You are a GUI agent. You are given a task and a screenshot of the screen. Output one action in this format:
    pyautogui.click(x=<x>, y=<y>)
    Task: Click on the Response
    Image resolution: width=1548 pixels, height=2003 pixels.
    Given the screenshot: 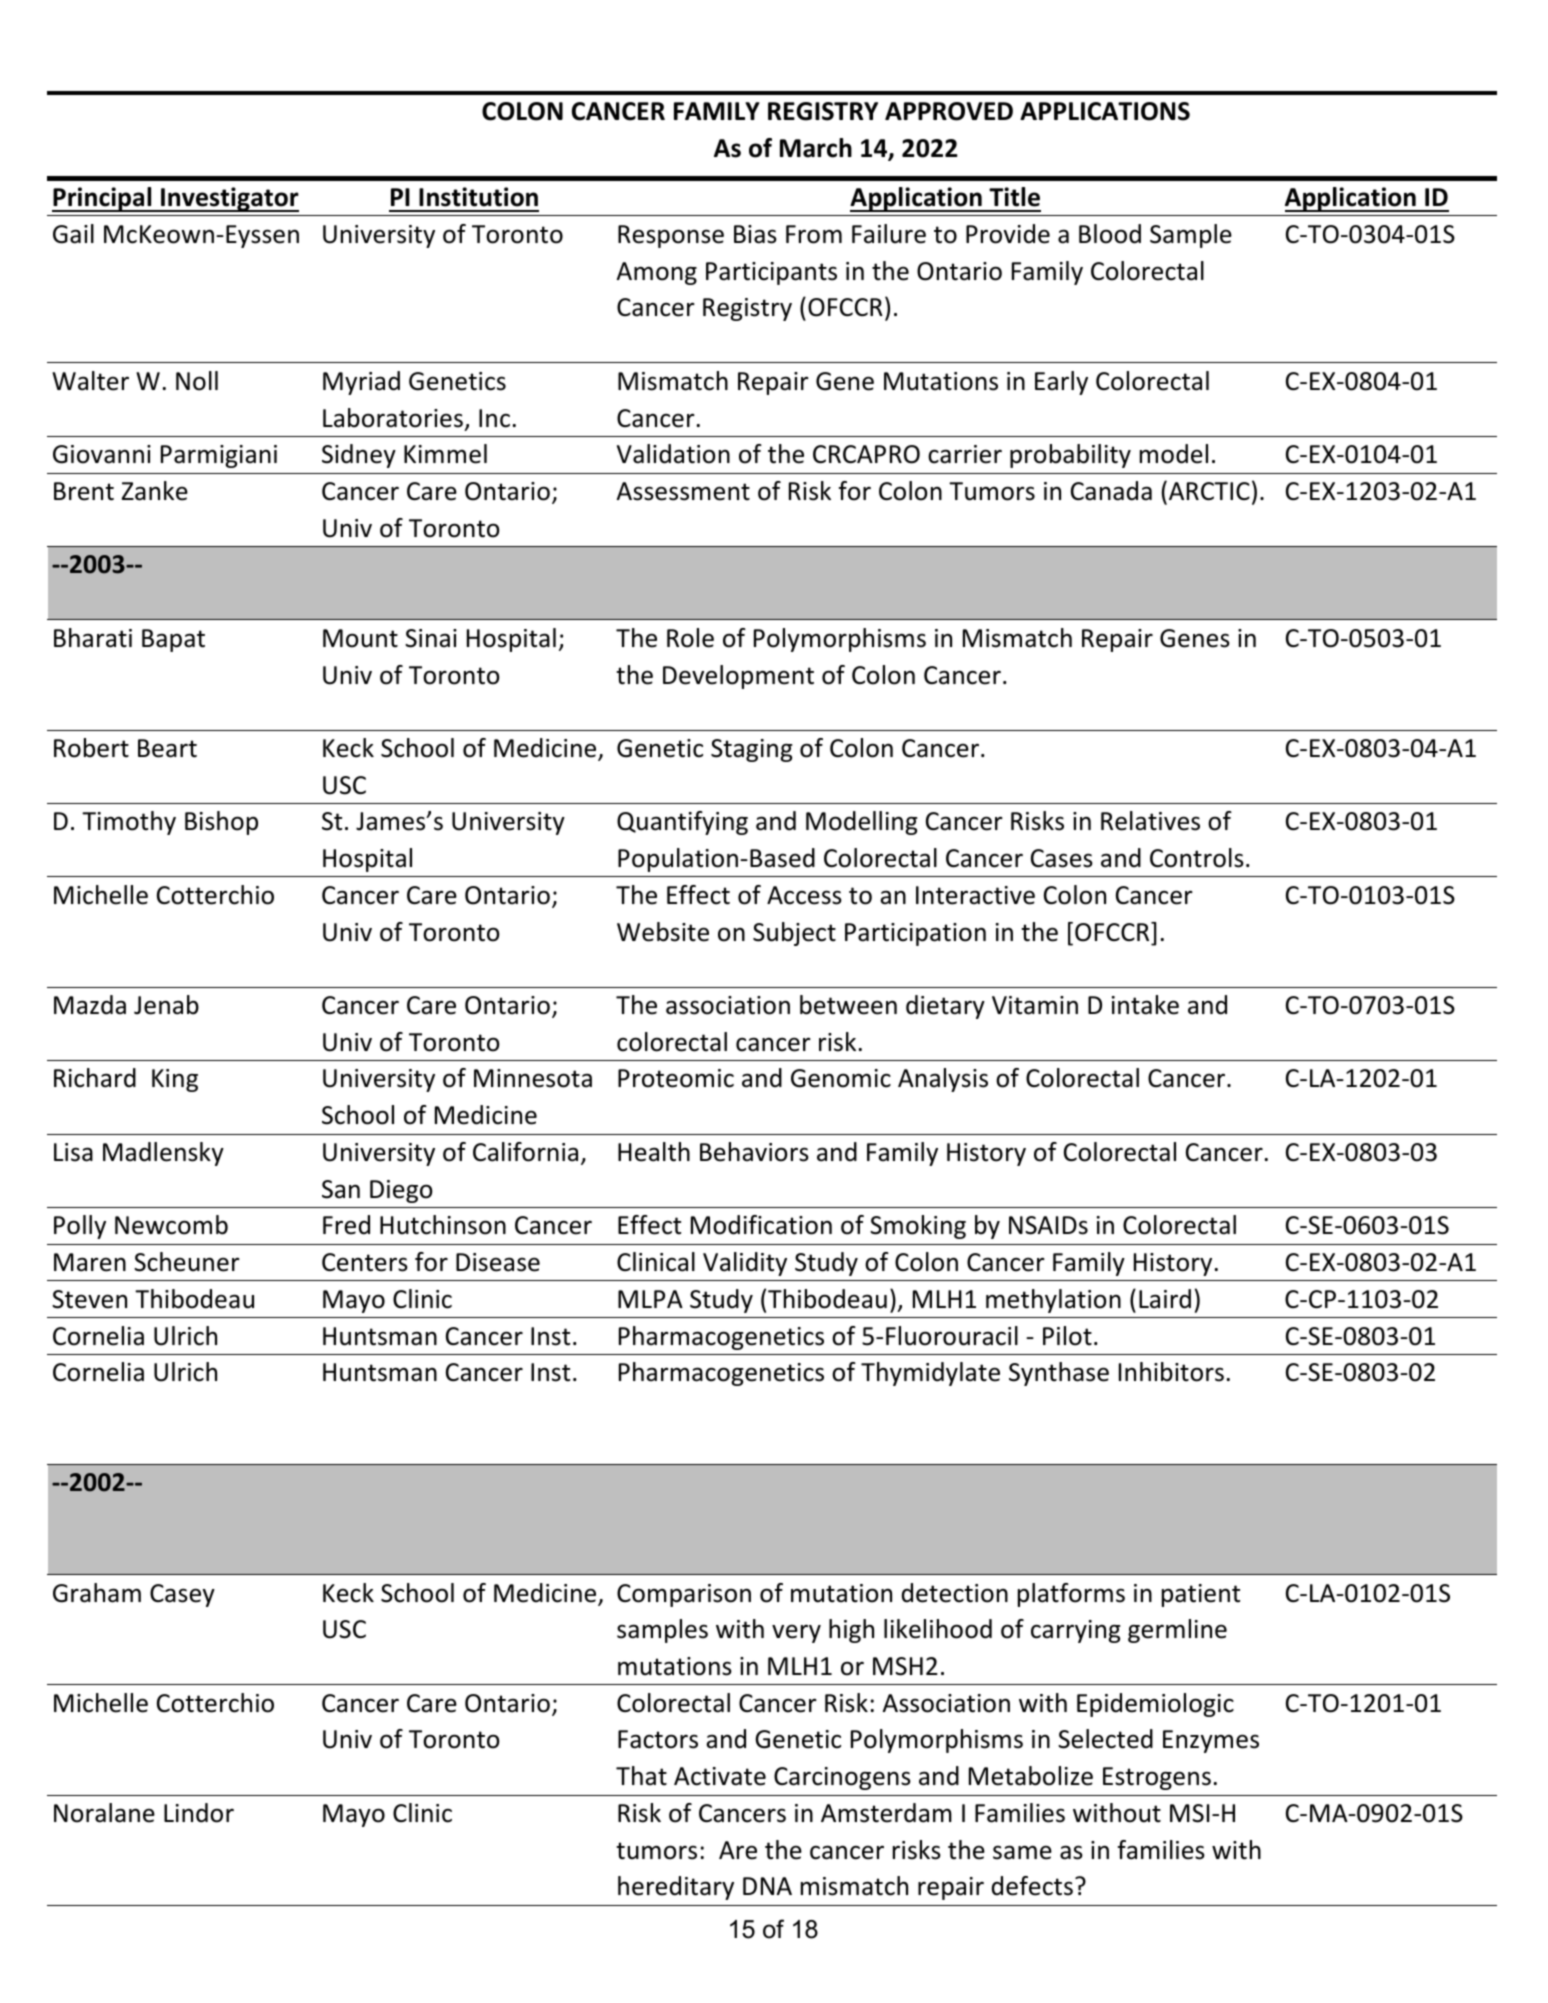 What is the action you would take?
    pyautogui.click(x=671, y=236)
